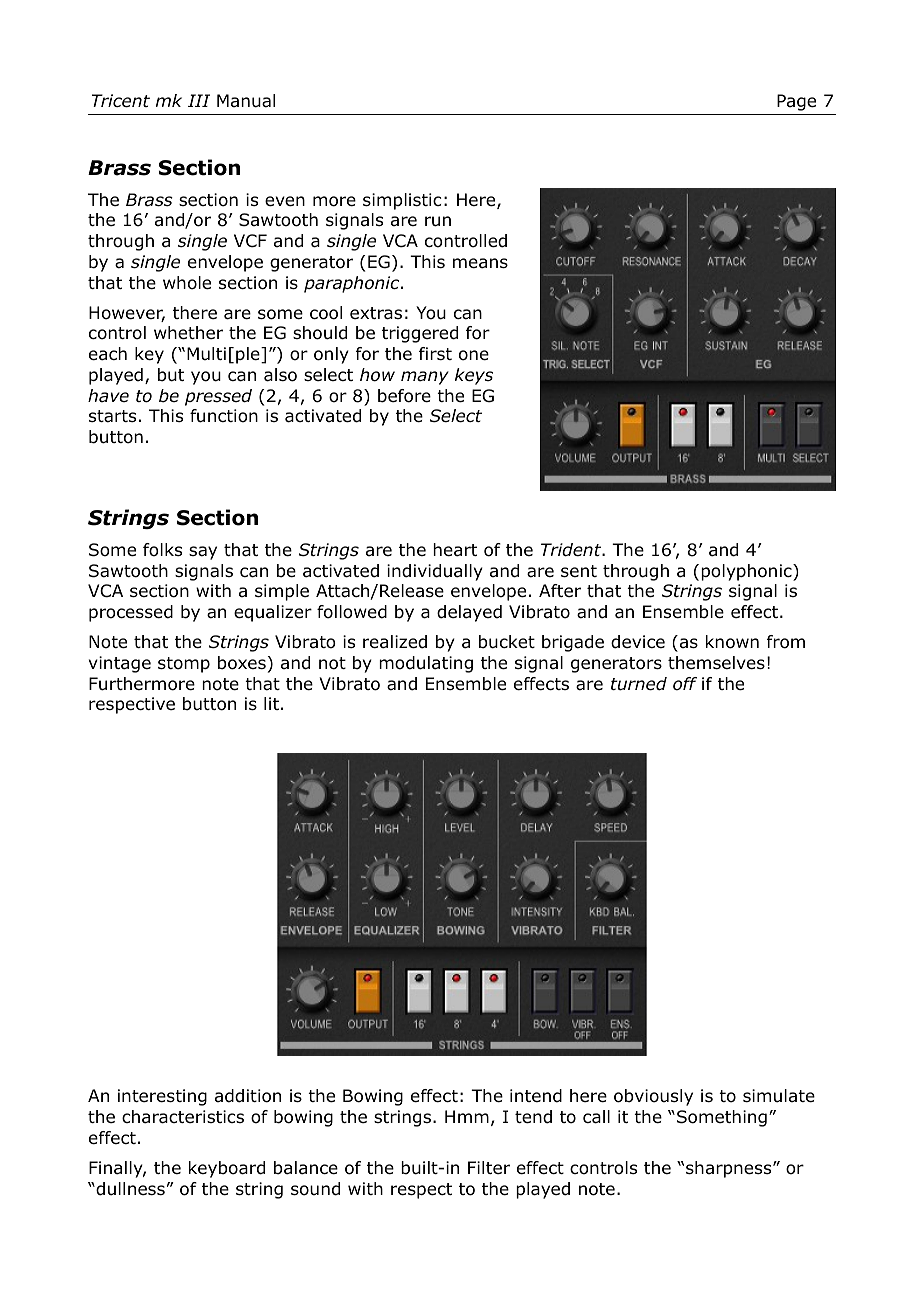  What do you see at coordinates (796, 102) in the document?
I see `Page` at bounding box center [796, 102].
